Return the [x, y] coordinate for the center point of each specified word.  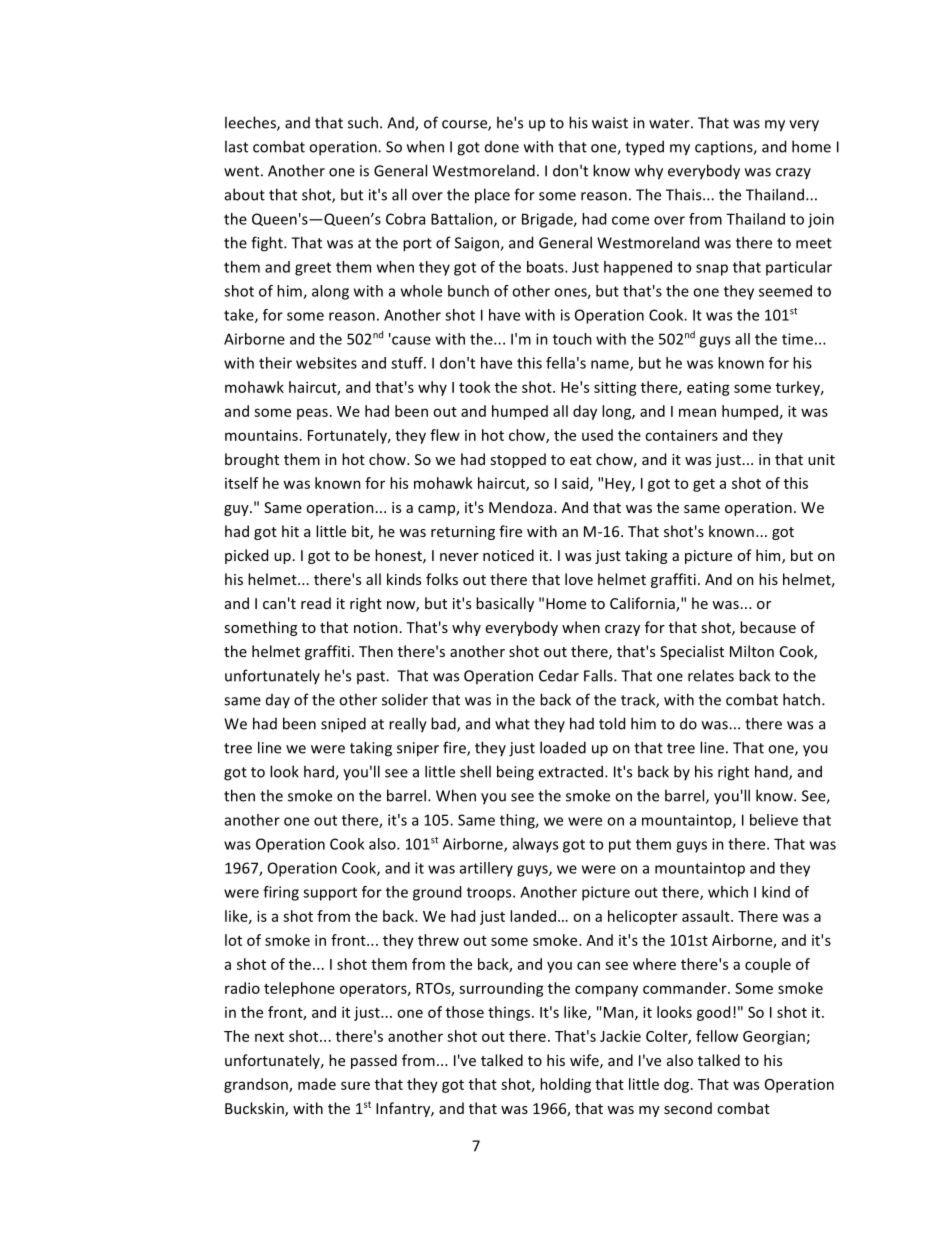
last [236, 146]
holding [565, 1085]
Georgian [774, 1038]
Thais [685, 194]
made [317, 1084]
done [502, 147]
